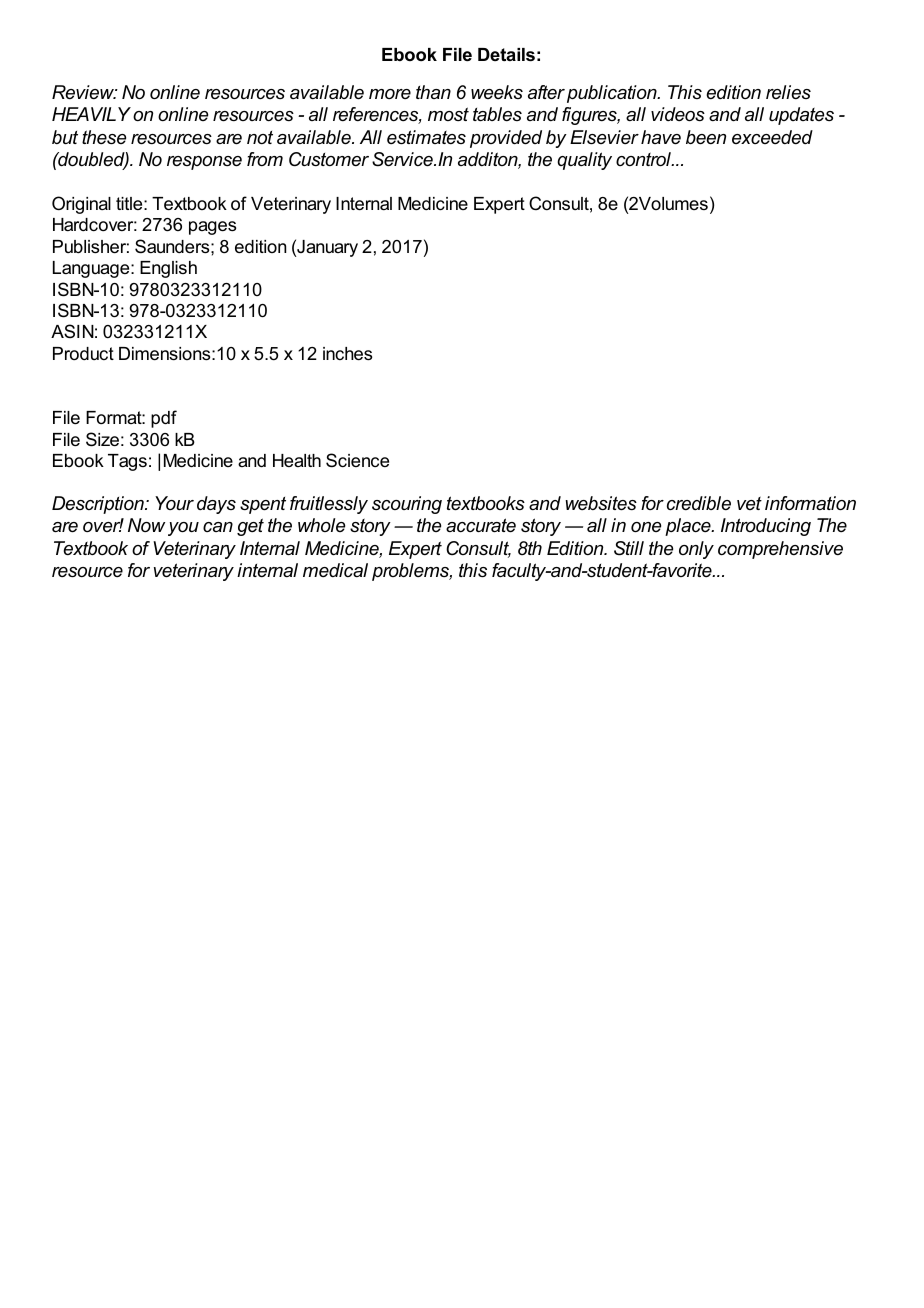  I want to click on Now, so click(146, 525).
